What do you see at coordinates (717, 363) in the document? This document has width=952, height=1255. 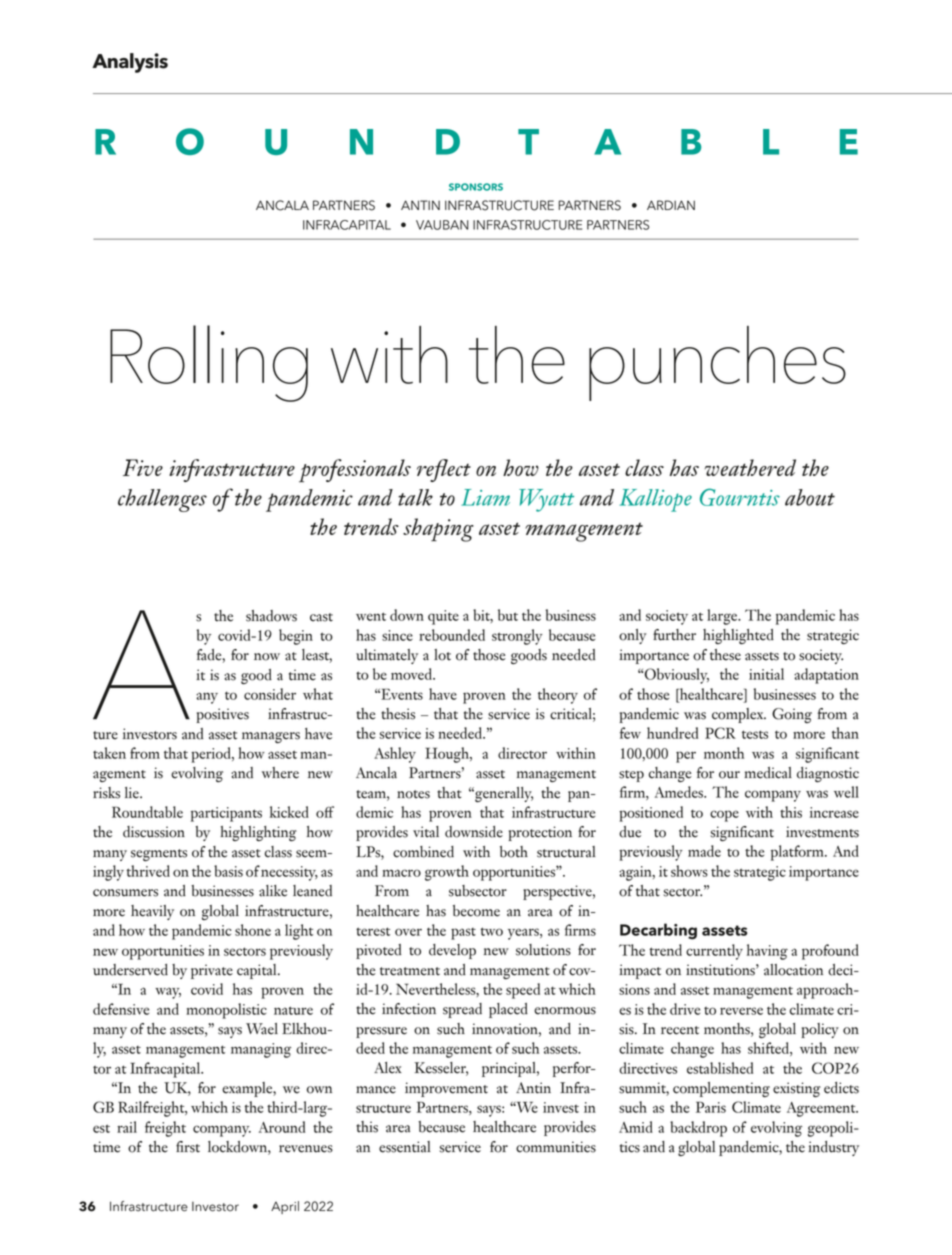 I see `punches` at bounding box center [717, 363].
